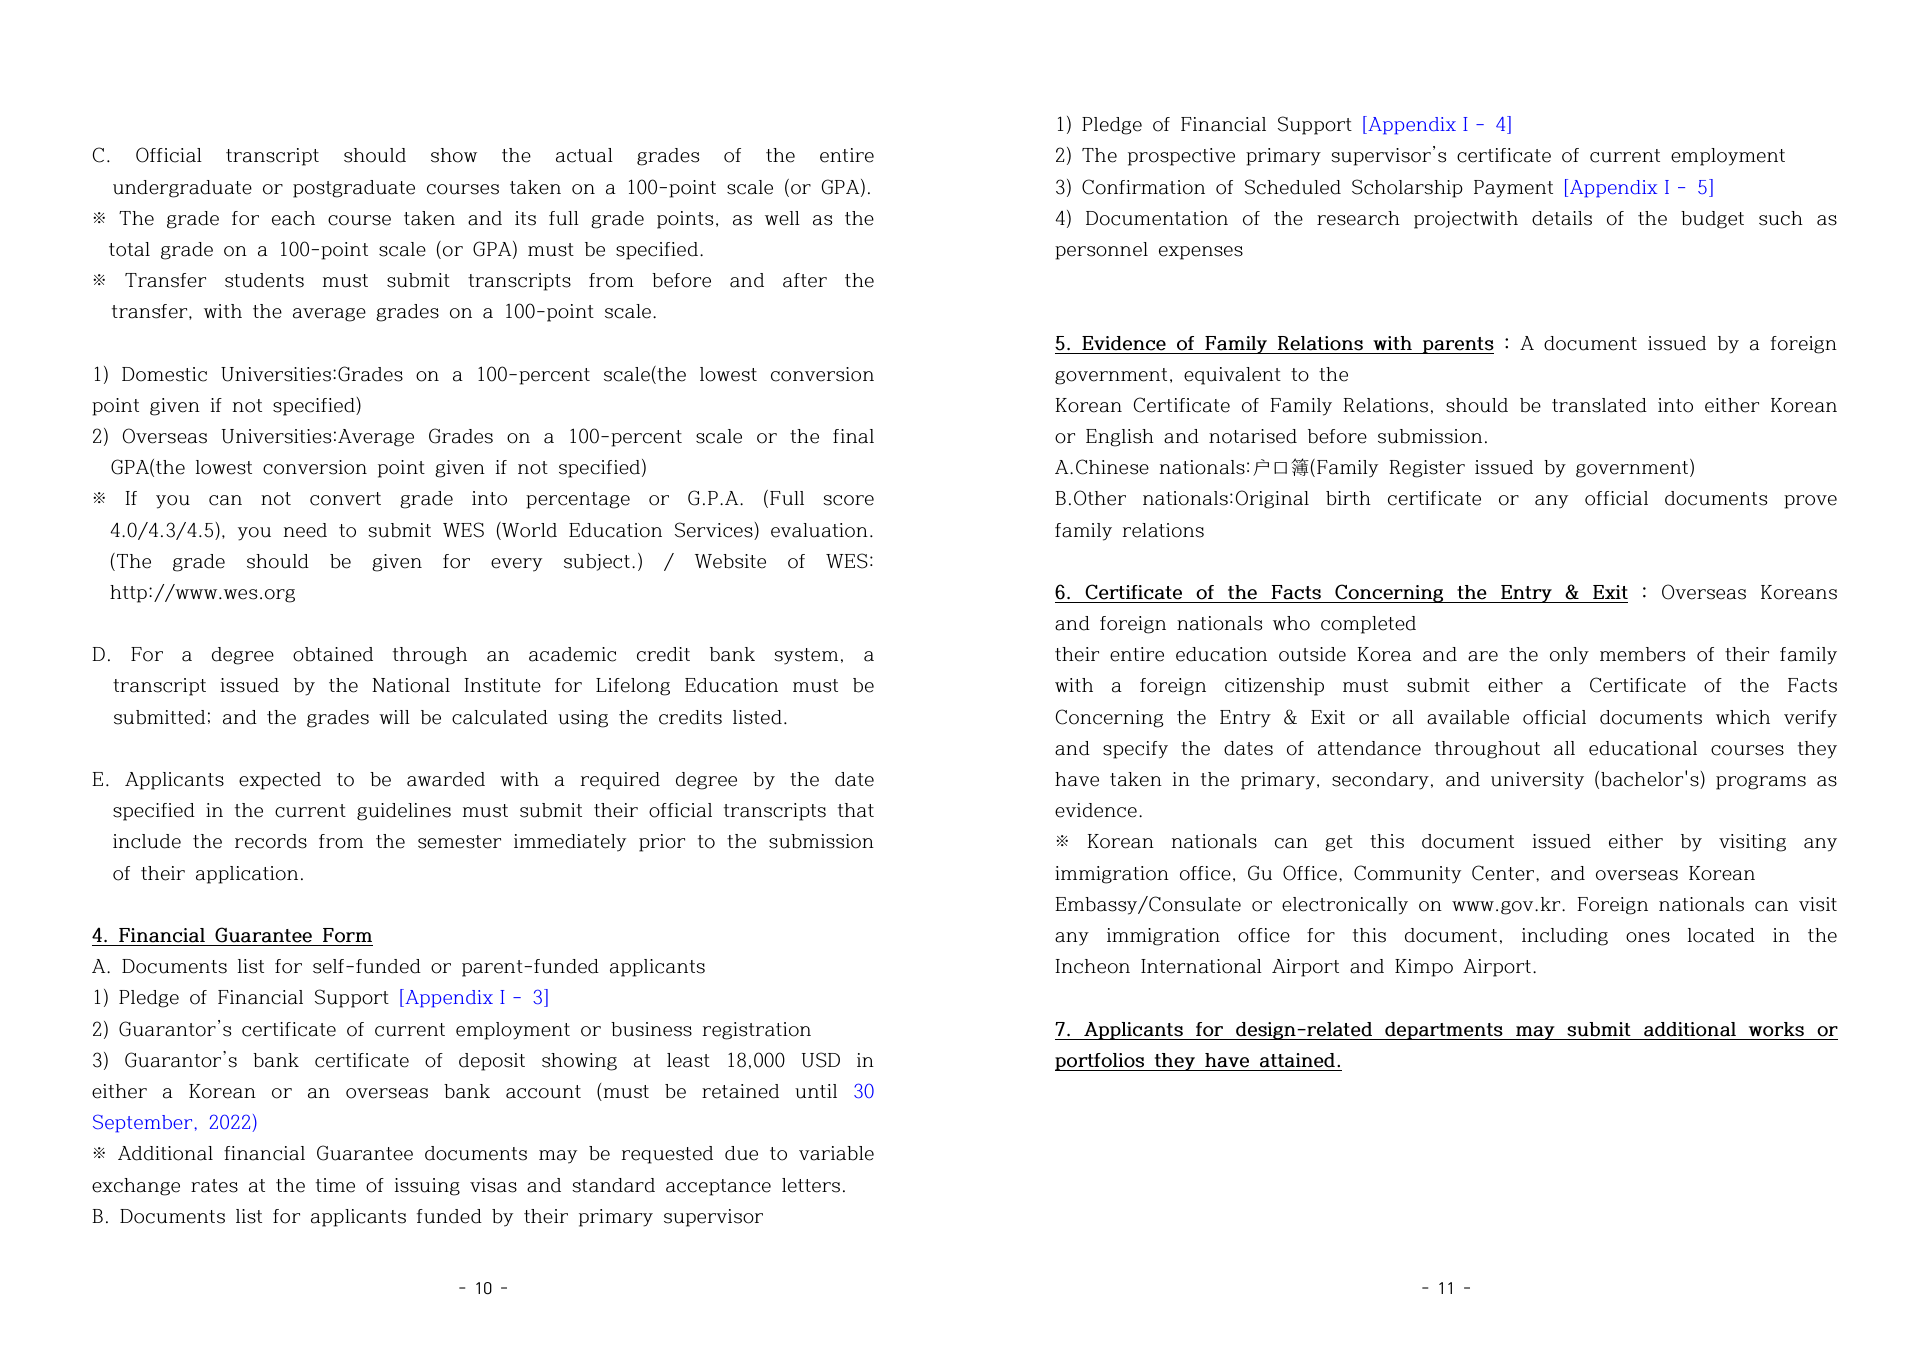  I want to click on ones, so click(1648, 937).
